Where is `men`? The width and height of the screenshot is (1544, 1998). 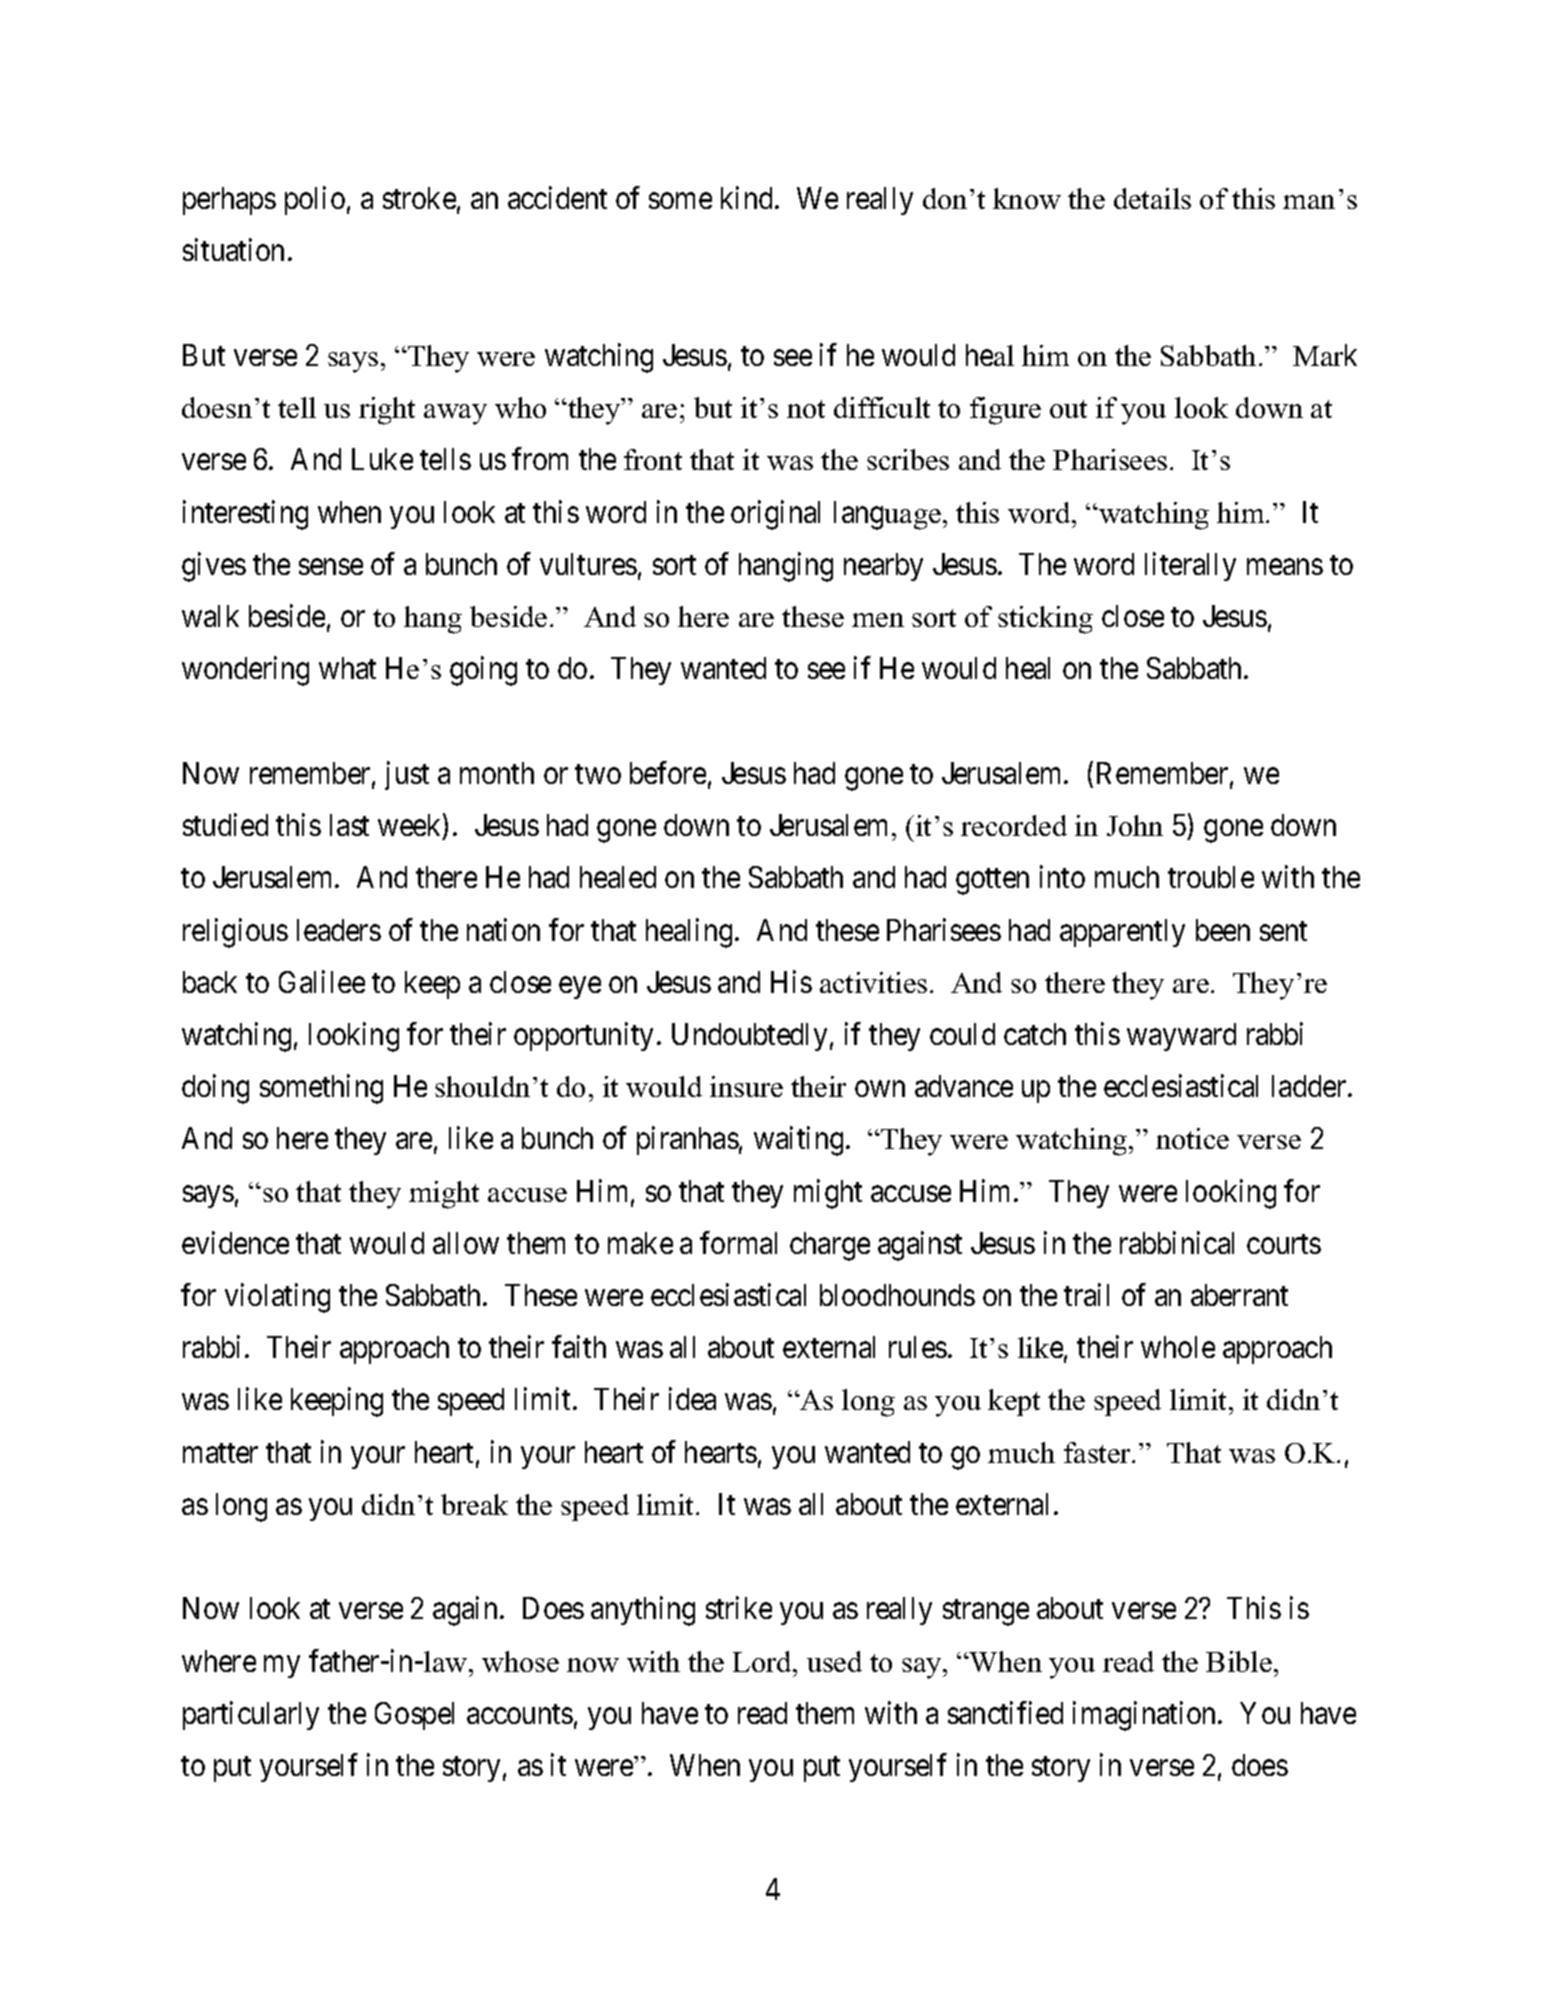 men is located at coordinates (878, 620).
